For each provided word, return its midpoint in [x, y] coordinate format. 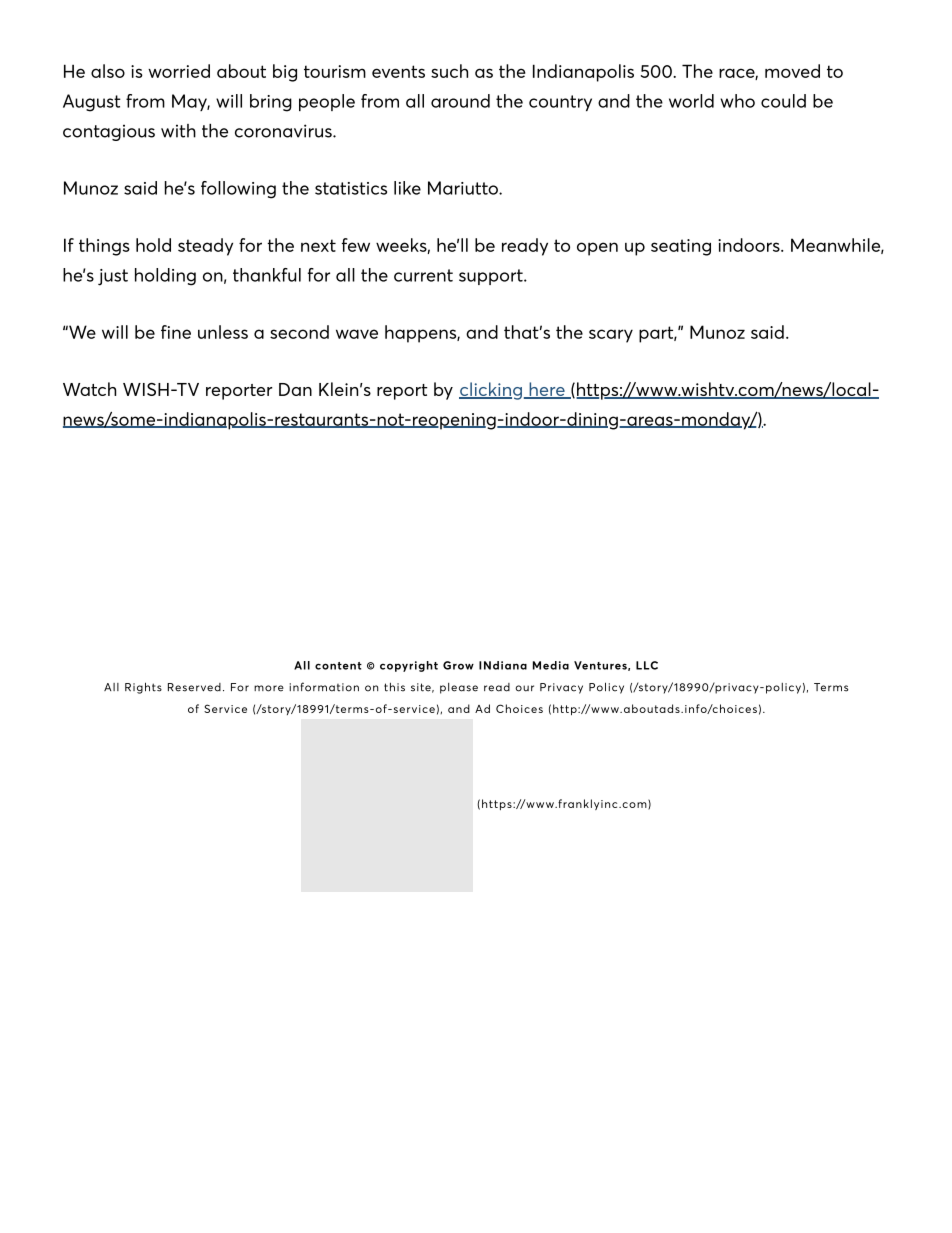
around [460, 101]
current [423, 275]
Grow [458, 665]
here [547, 390]
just [113, 277]
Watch [89, 389]
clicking [490, 391]
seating [681, 247]
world [691, 101]
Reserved [194, 687]
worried [179, 71]
